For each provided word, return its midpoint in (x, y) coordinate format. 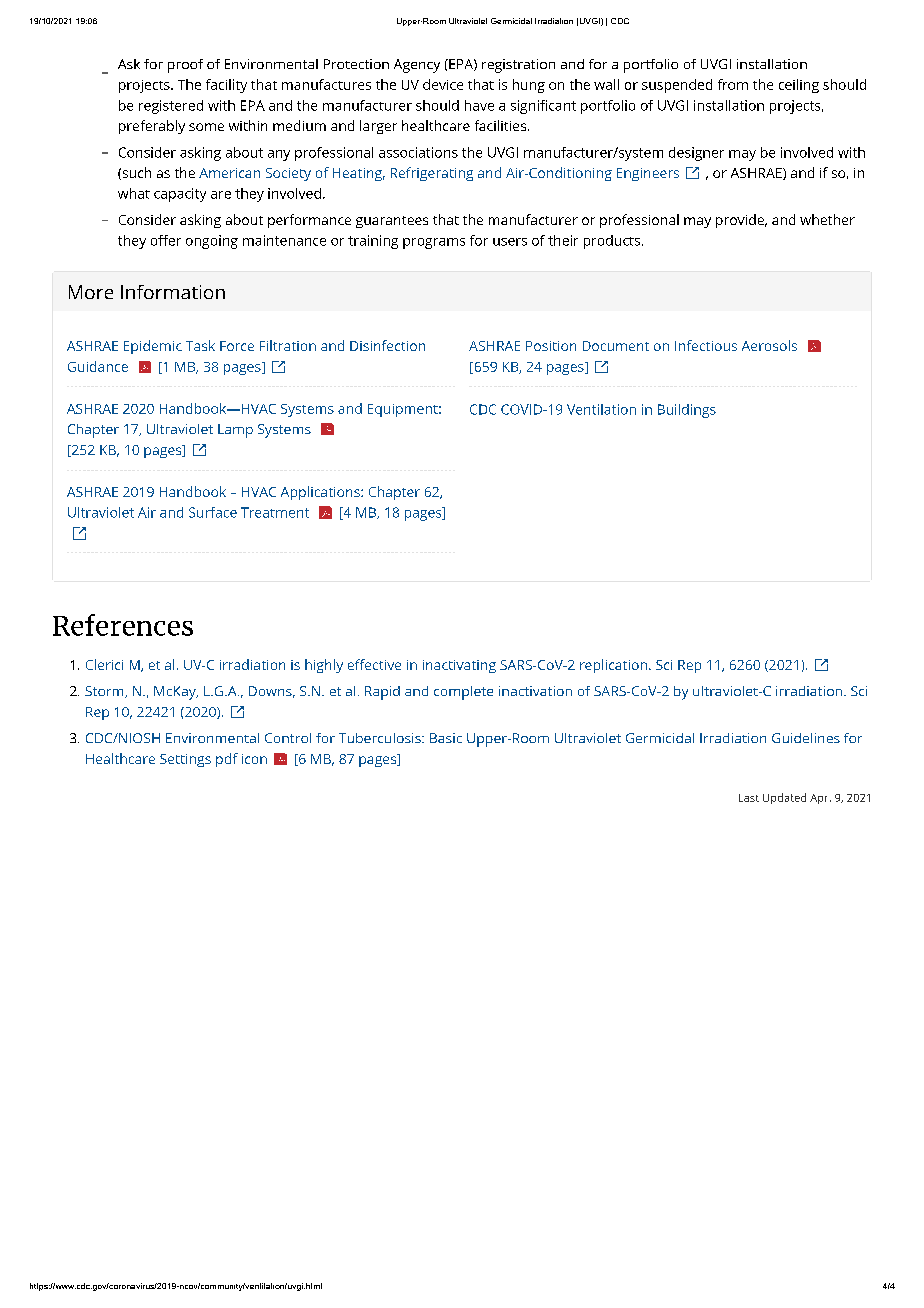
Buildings (687, 411)
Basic (446, 738)
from (733, 84)
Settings (185, 760)
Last (749, 798)
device (443, 84)
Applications (321, 493)
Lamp (235, 431)
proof (185, 66)
